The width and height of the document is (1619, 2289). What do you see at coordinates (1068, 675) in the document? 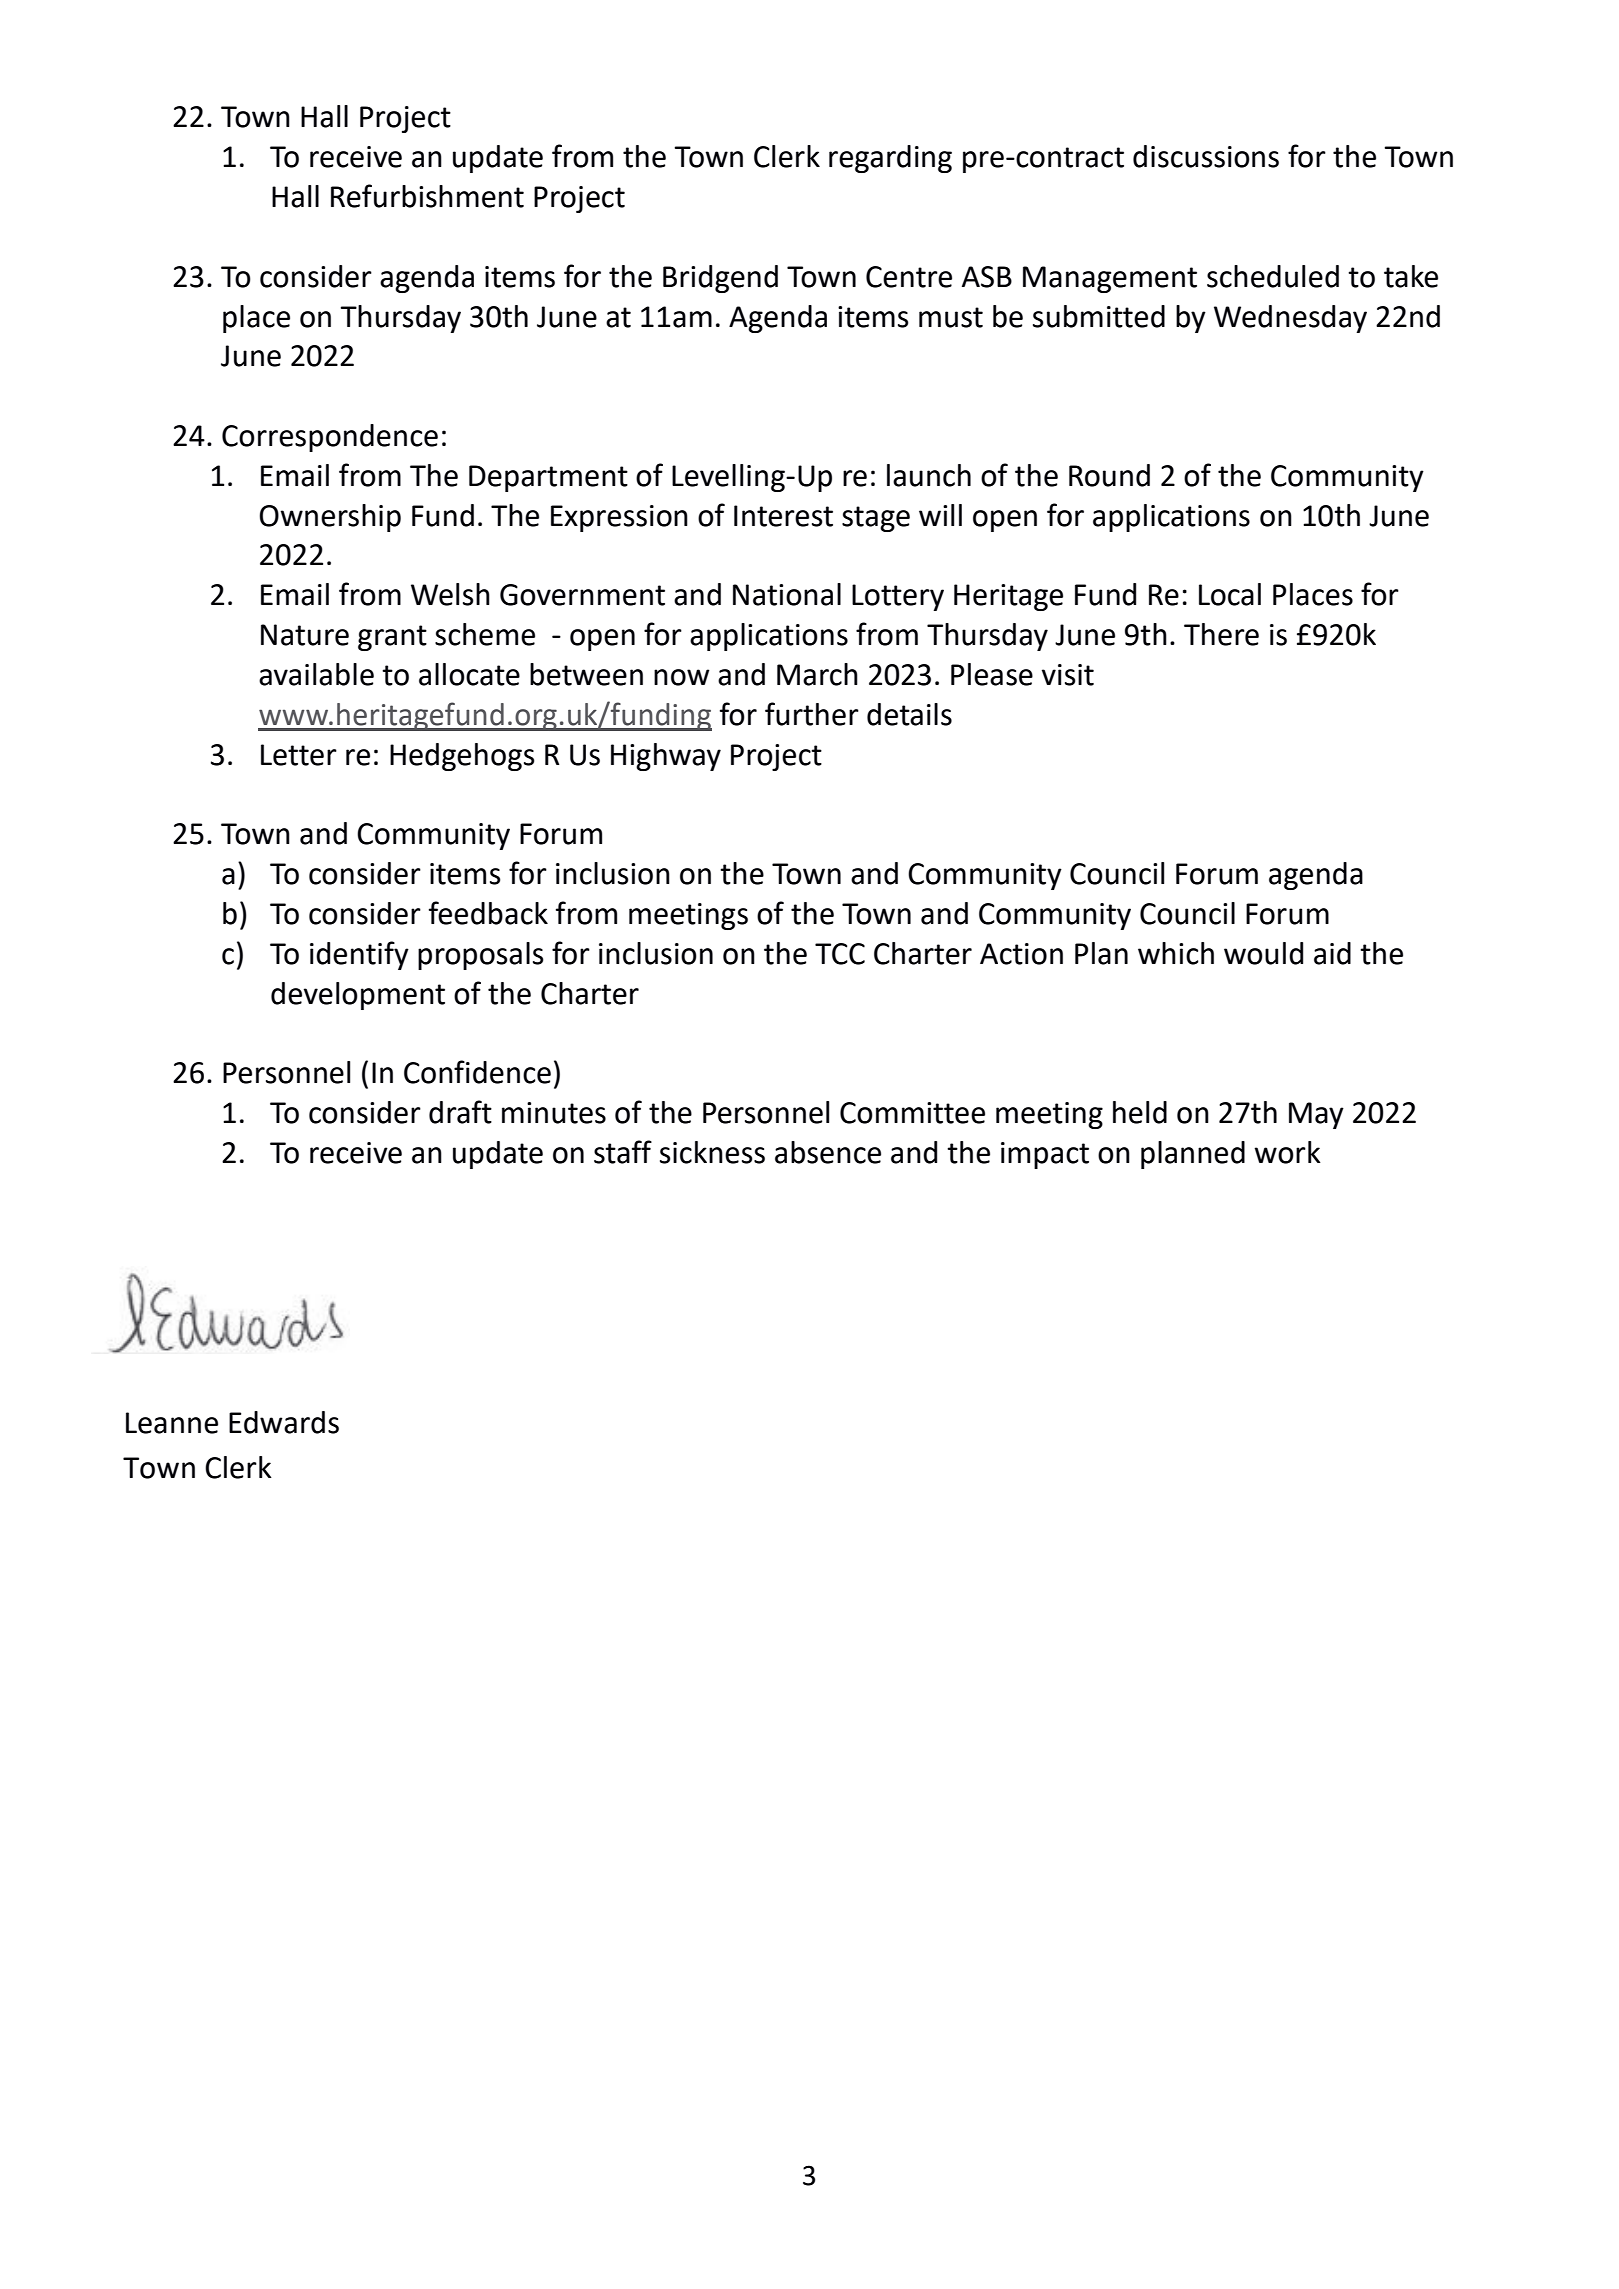
I see `visit` at bounding box center [1068, 675].
